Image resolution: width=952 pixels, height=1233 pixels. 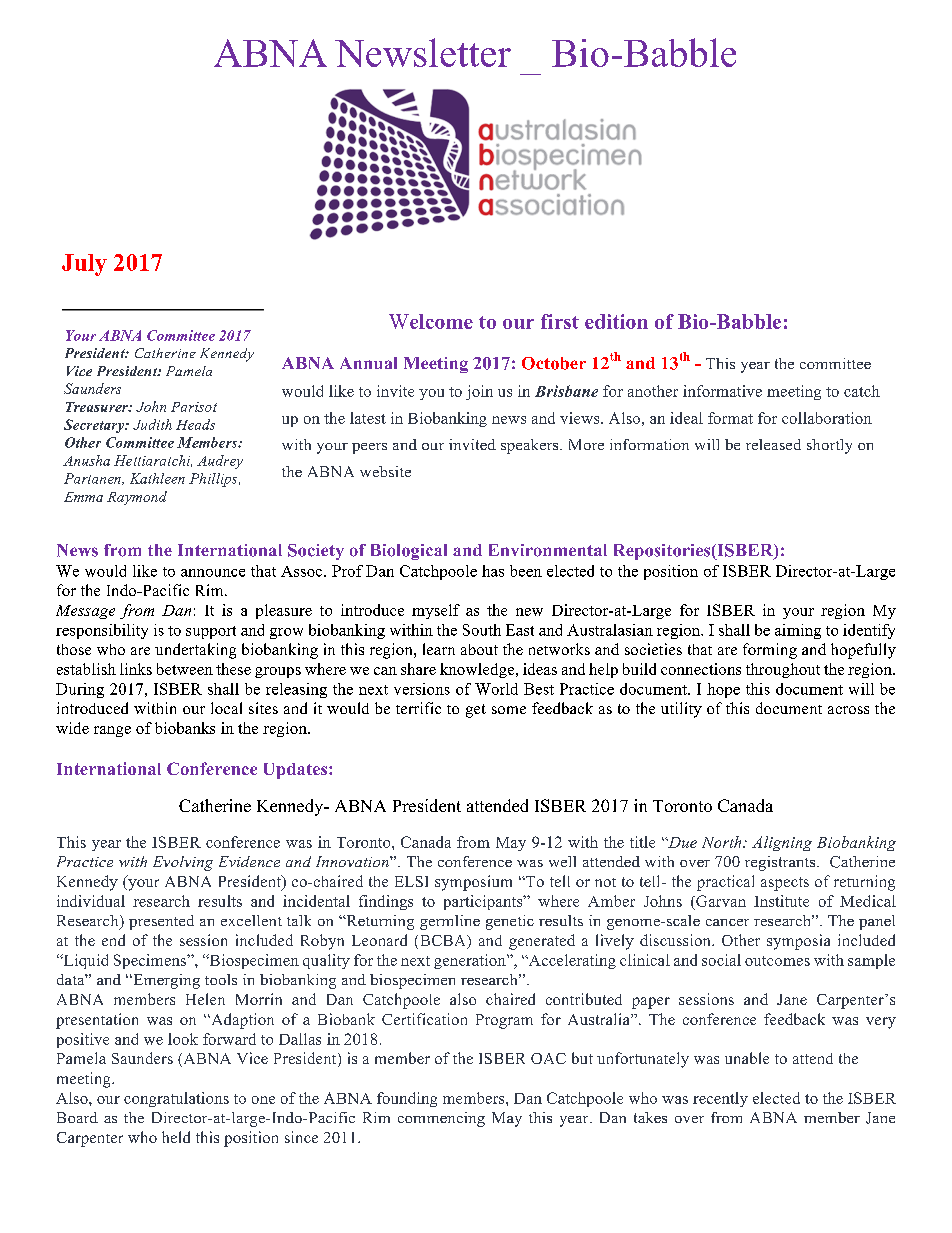 I want to click on aiming, so click(x=798, y=631).
